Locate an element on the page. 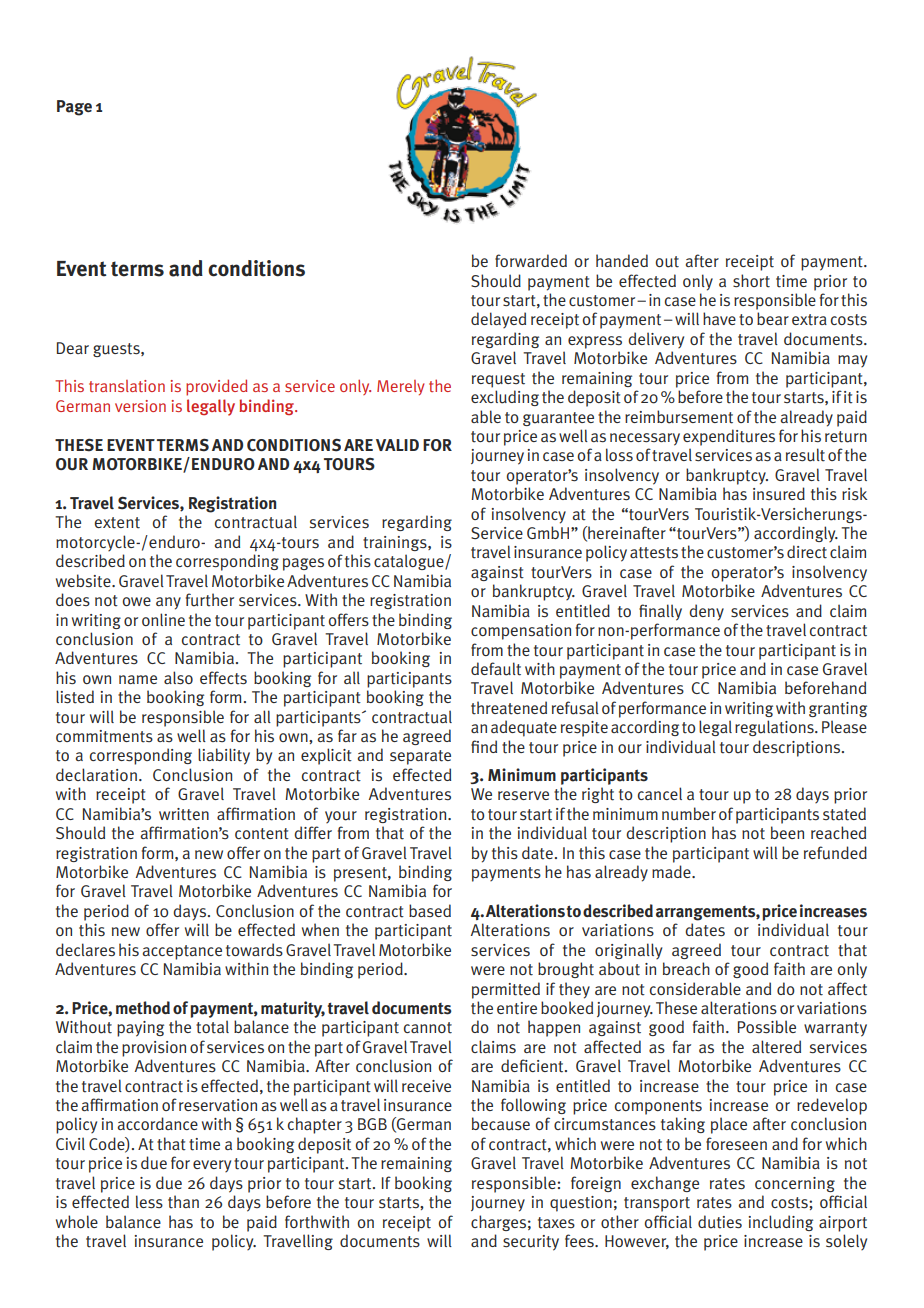 The image size is (924, 1308). liability is located at coordinates (224, 756).
